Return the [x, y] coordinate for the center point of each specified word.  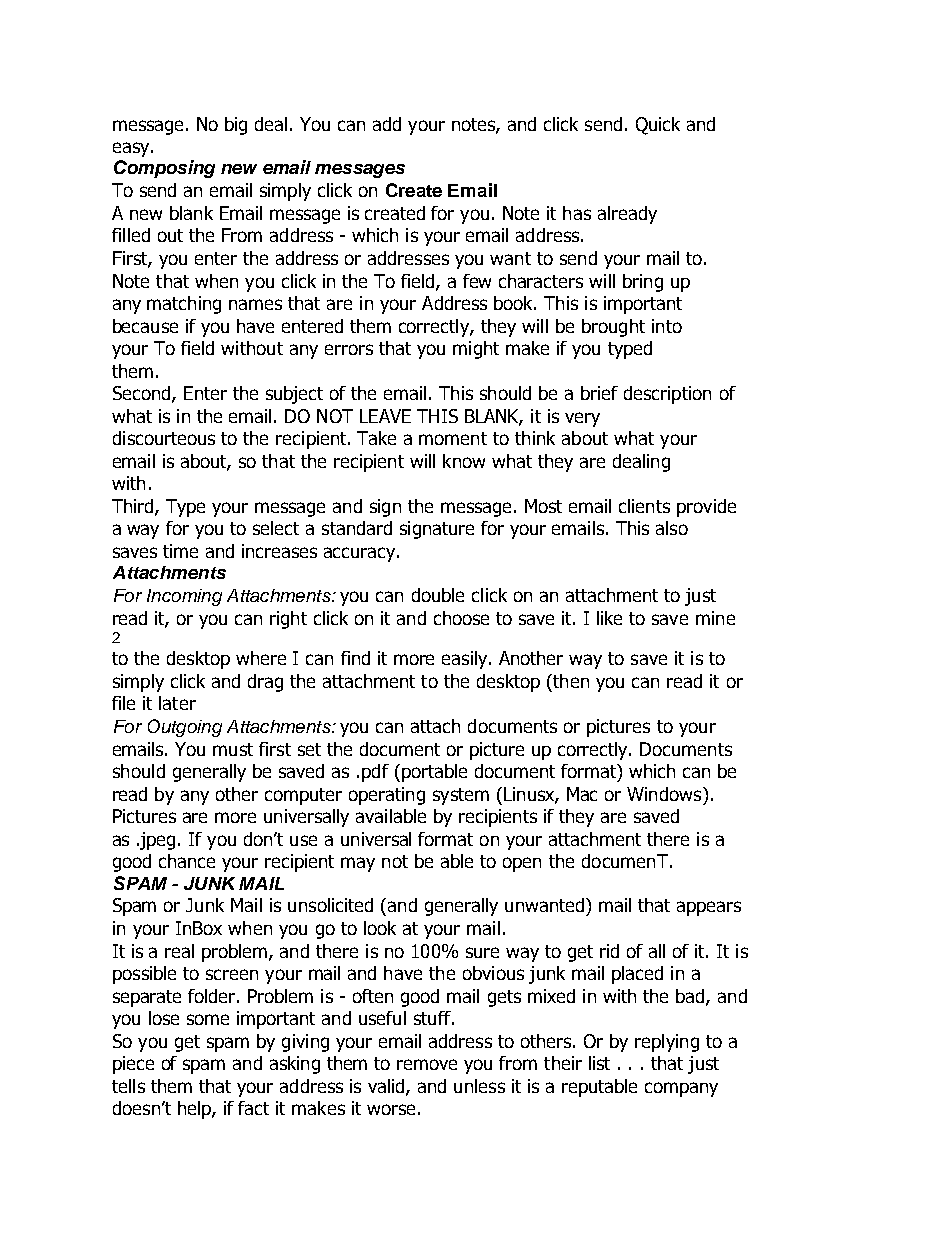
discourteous [164, 438]
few [477, 281]
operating [387, 796]
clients [644, 506]
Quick [658, 126]
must [233, 749]
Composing [164, 169]
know [464, 461]
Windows [665, 794]
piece [133, 1065]
